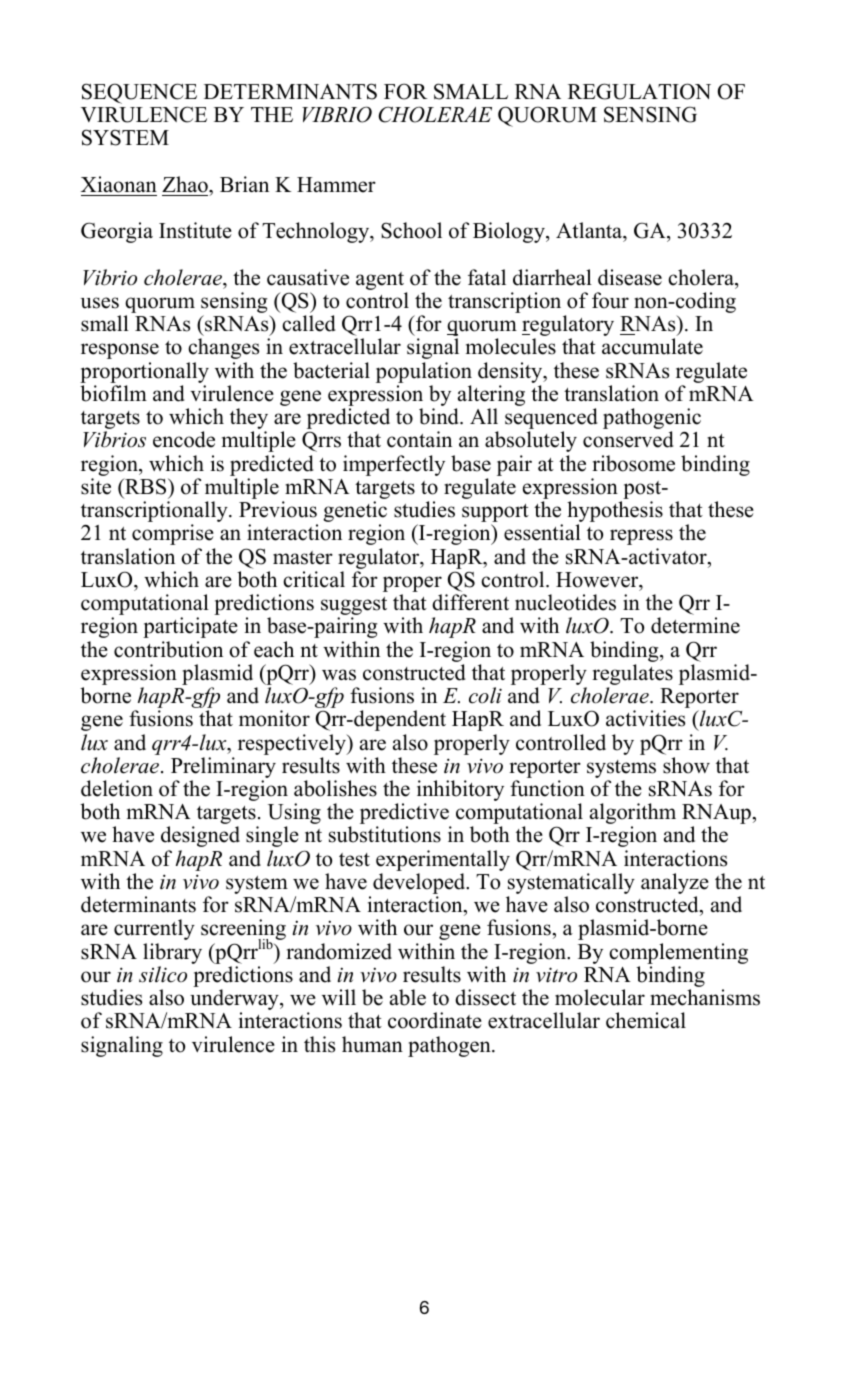  Describe the element at coordinates (336, 185) in the image. I see `Hammer` at that location.
